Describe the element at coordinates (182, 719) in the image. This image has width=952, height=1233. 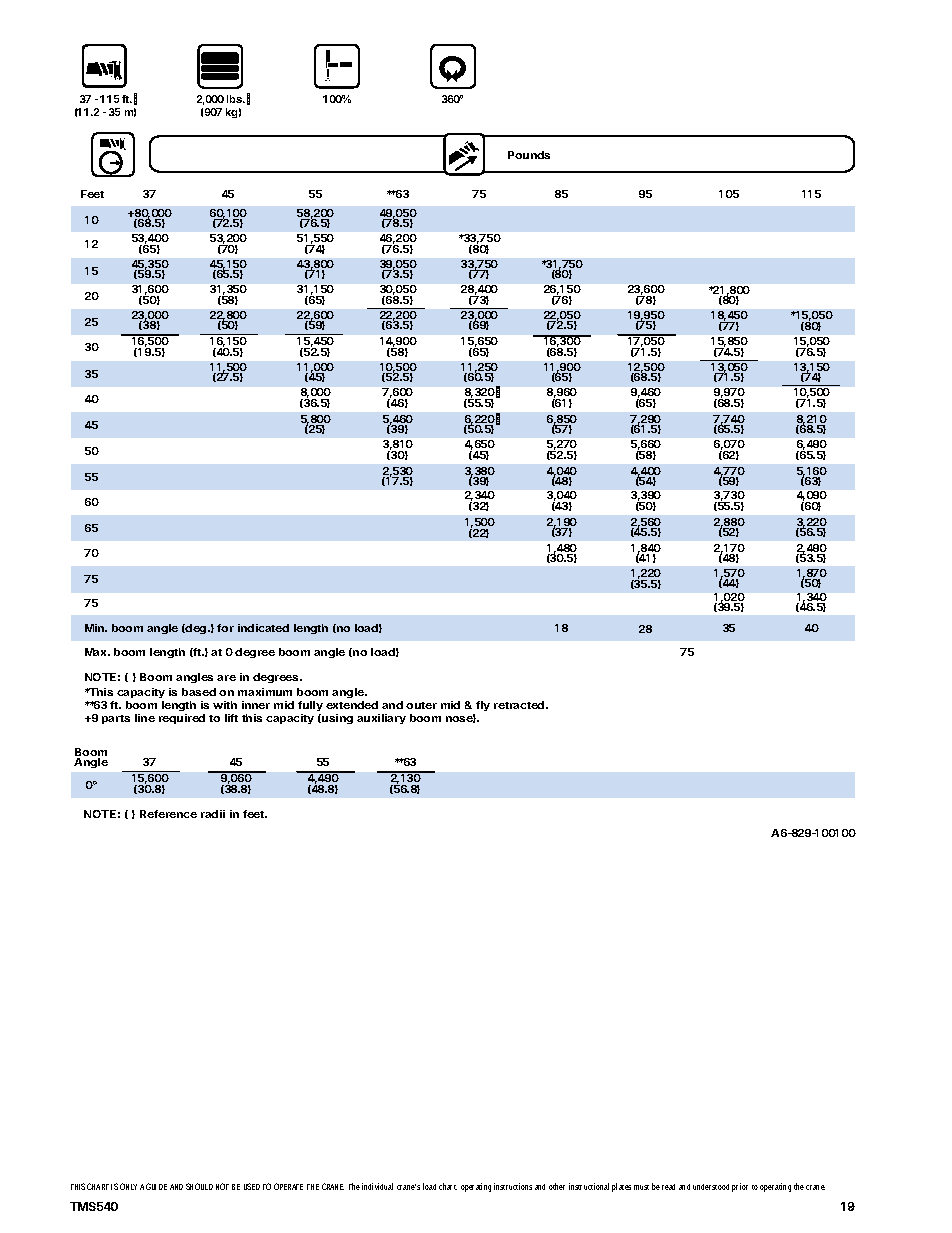
I see `required` at that location.
